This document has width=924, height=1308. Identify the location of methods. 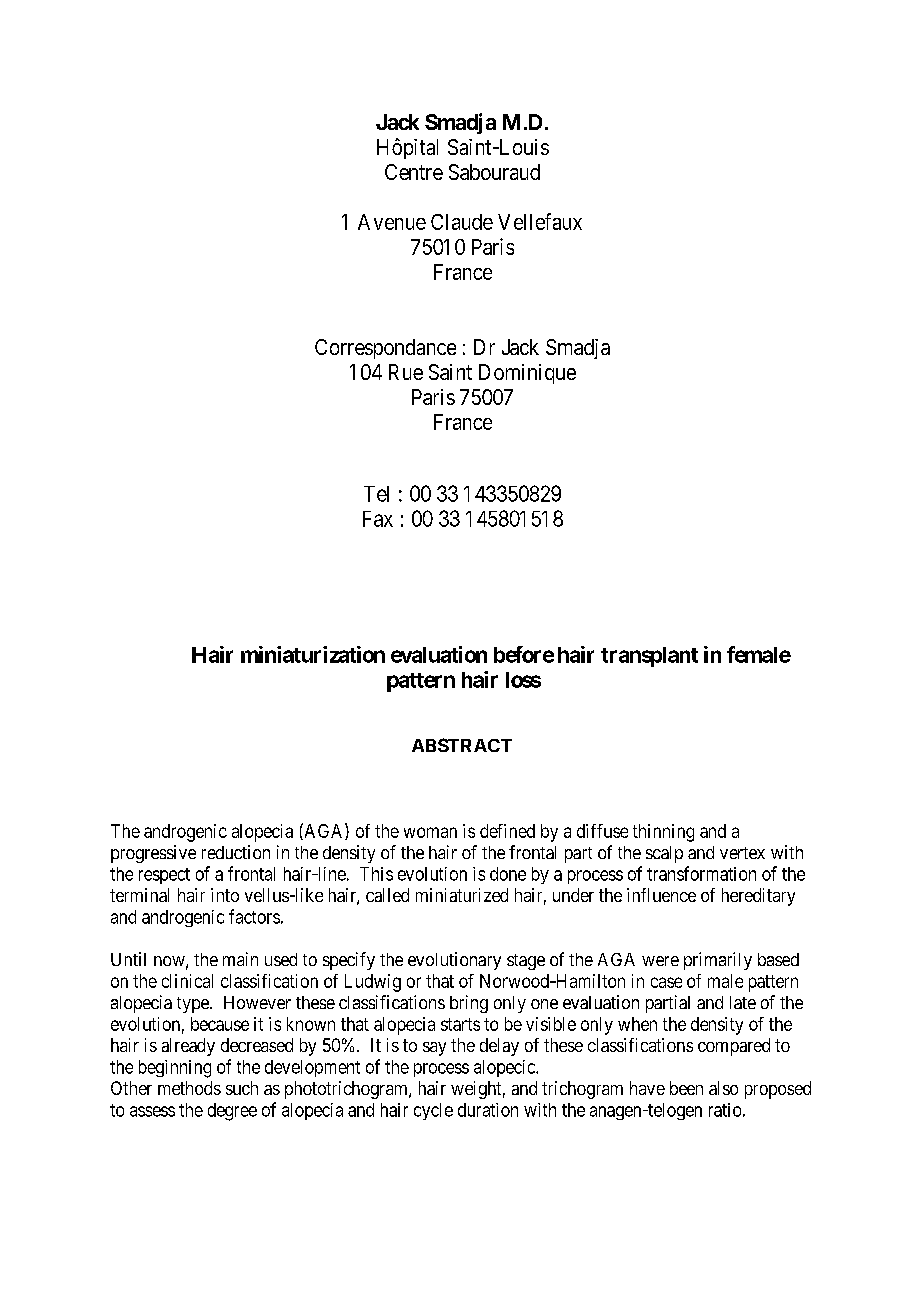
(189, 1088).
